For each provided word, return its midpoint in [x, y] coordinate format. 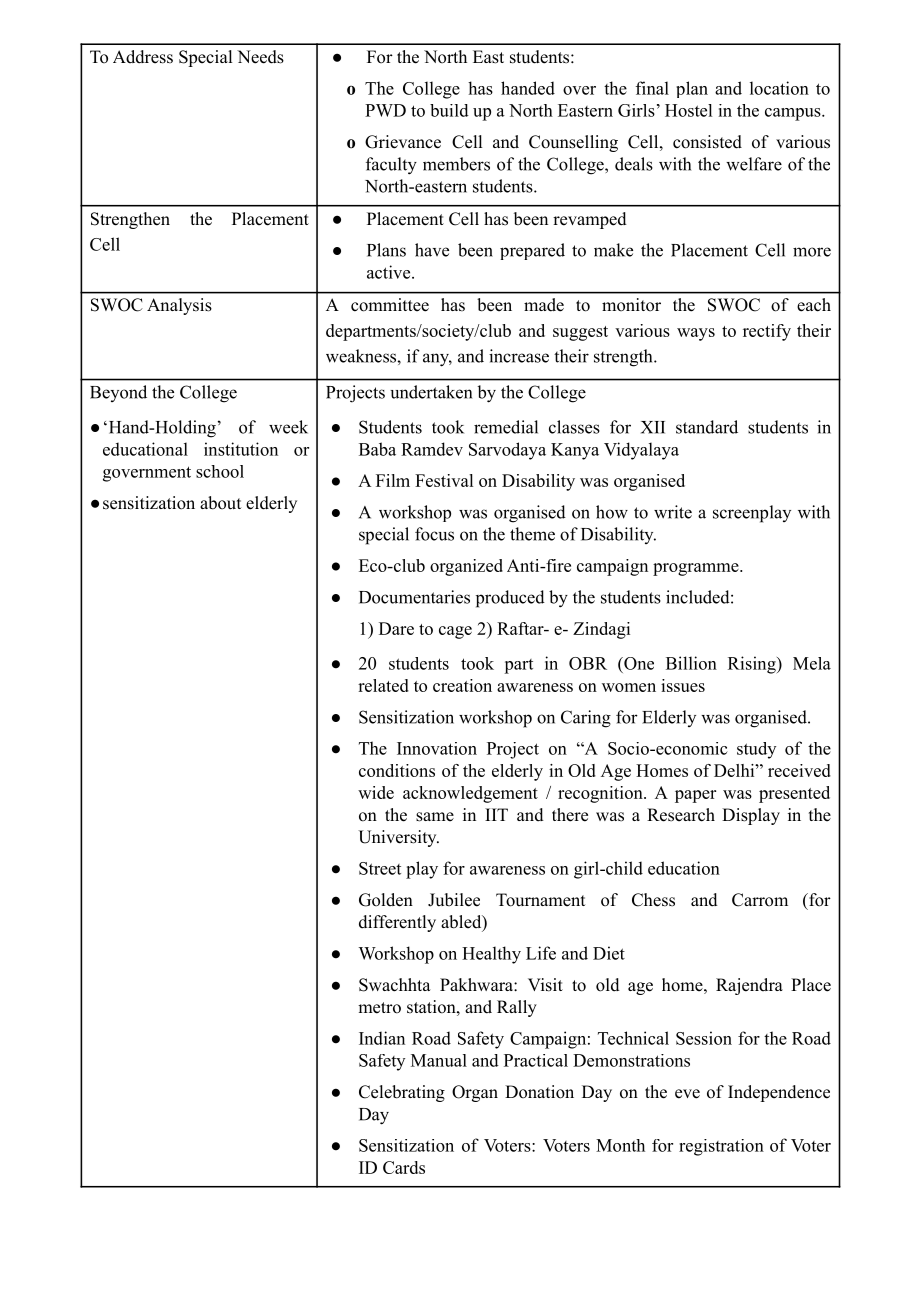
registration [721, 1147]
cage [455, 632]
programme [697, 569]
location [779, 88]
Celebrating [402, 1093]
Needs [260, 57]
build [449, 110]
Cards [404, 1167]
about [220, 503]
